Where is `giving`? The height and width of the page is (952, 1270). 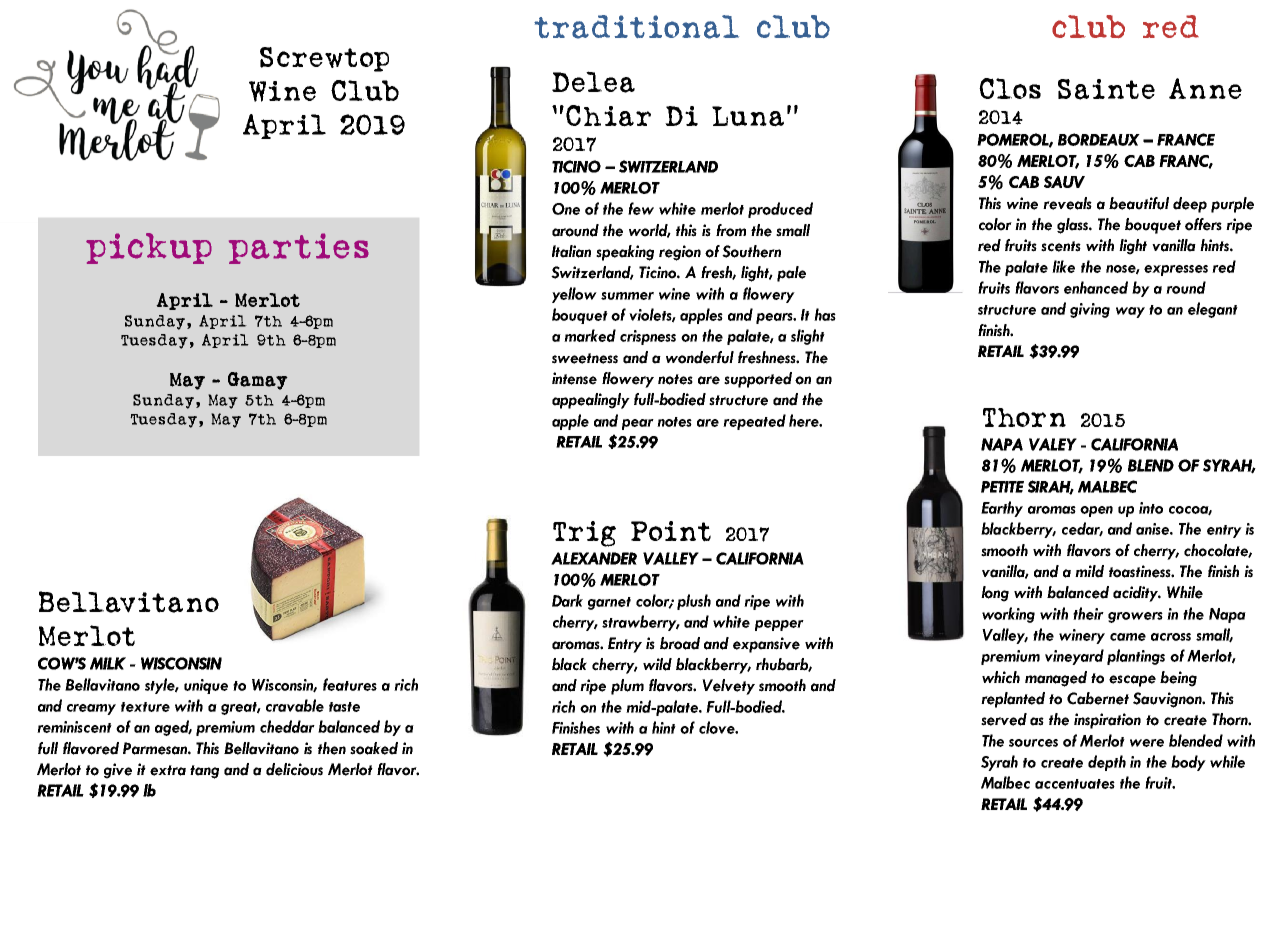
giving is located at coordinates (1090, 310).
